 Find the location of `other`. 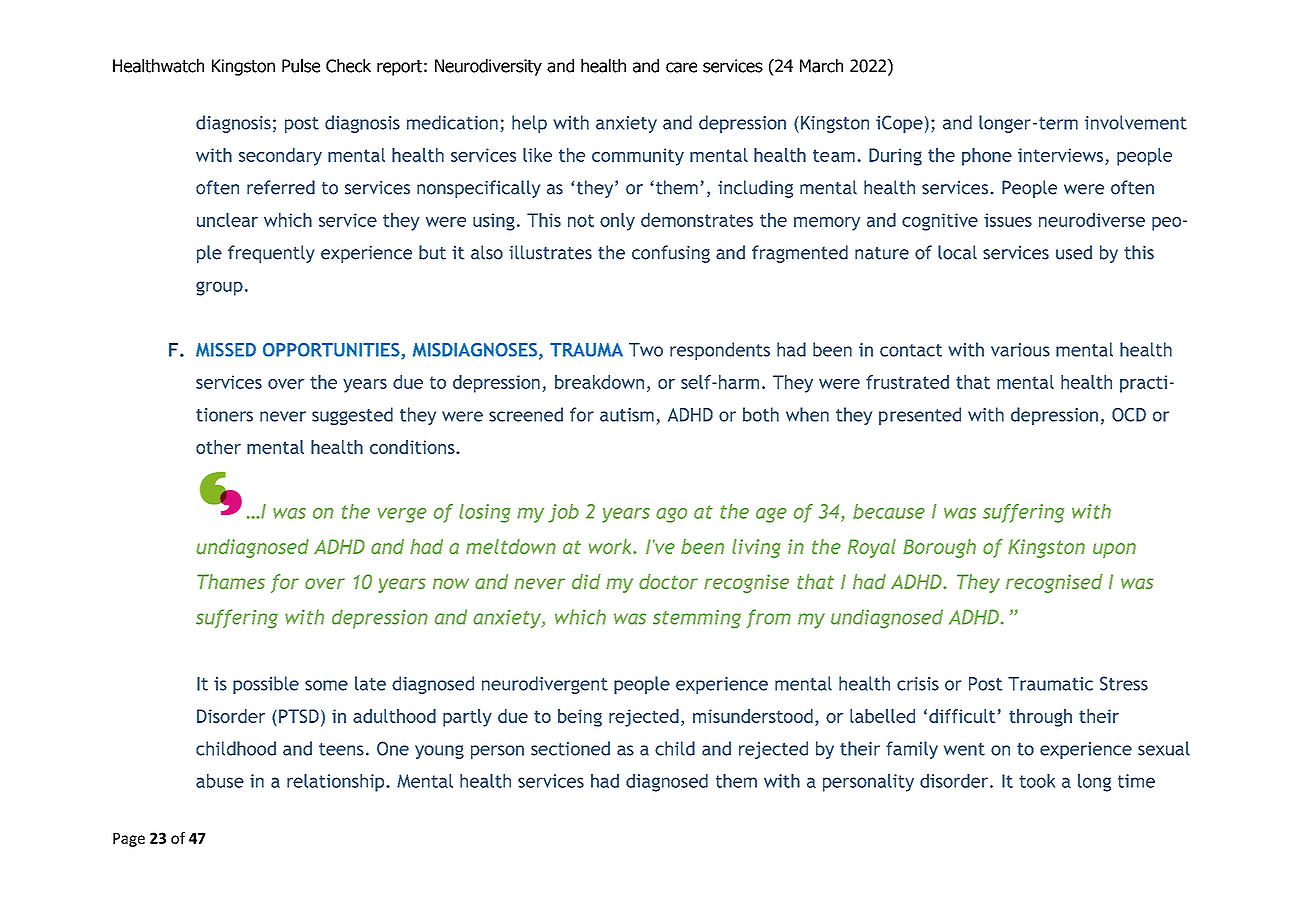

other is located at coordinates (218, 447).
